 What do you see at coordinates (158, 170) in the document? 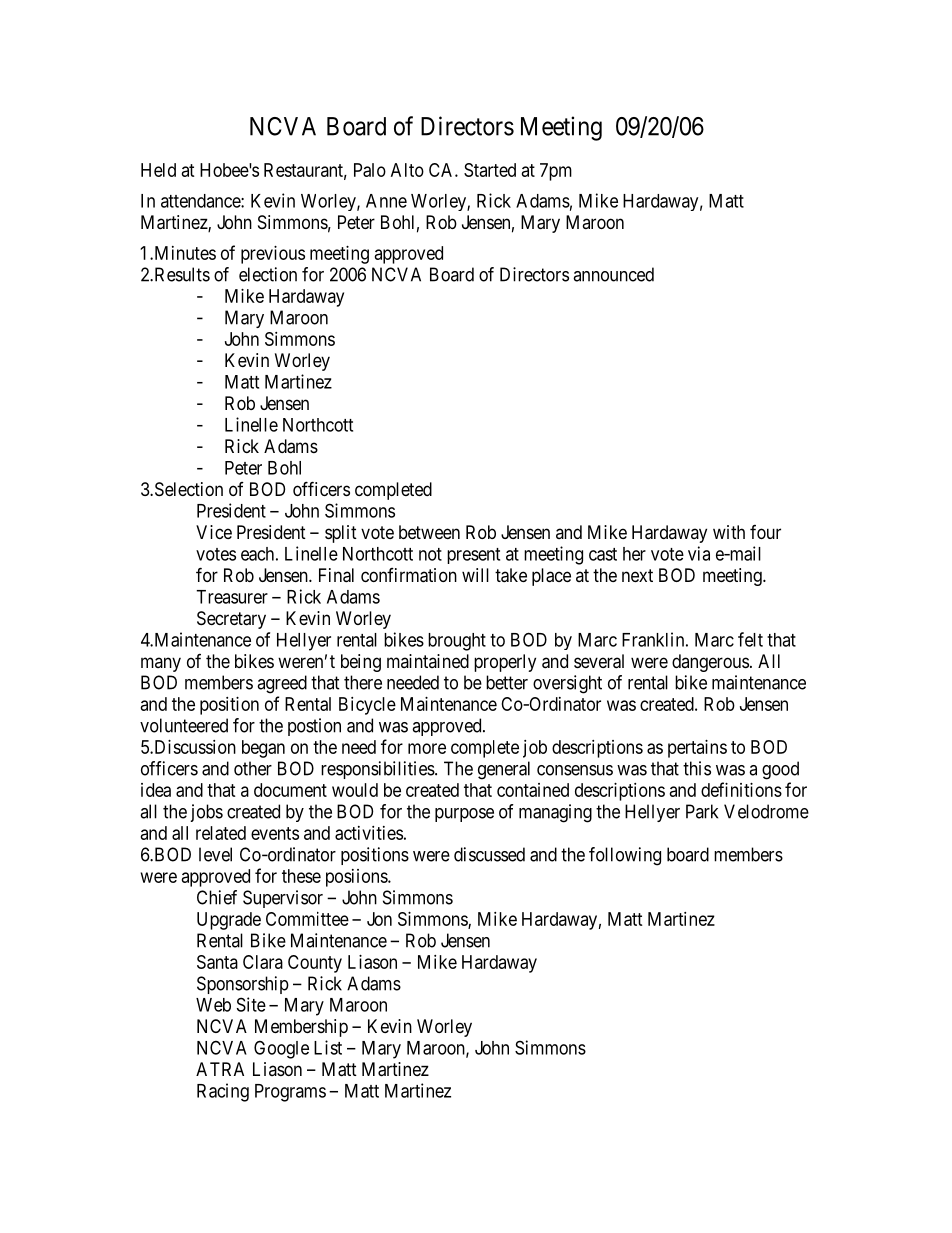
I see `Held` at bounding box center [158, 170].
